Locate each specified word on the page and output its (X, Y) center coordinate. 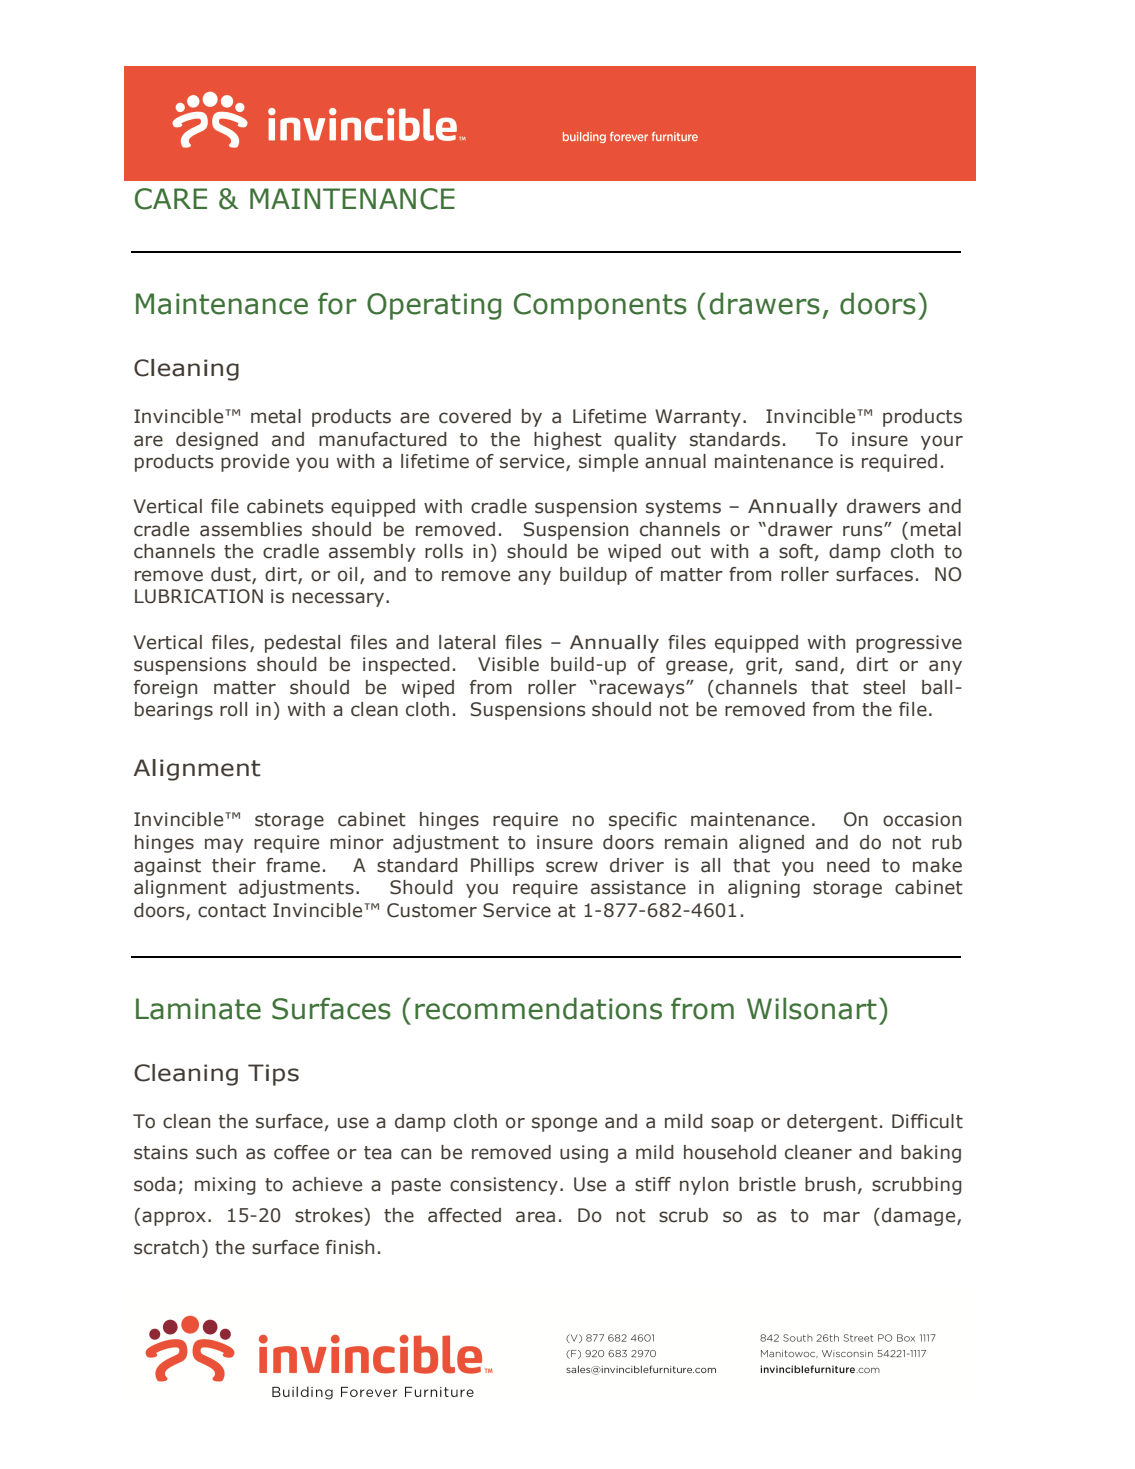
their (234, 865)
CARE (171, 199)
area (535, 1217)
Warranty (698, 418)
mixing (225, 1186)
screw (572, 867)
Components (600, 306)
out (686, 552)
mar (842, 1217)
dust (232, 575)
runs (864, 531)
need (848, 865)
